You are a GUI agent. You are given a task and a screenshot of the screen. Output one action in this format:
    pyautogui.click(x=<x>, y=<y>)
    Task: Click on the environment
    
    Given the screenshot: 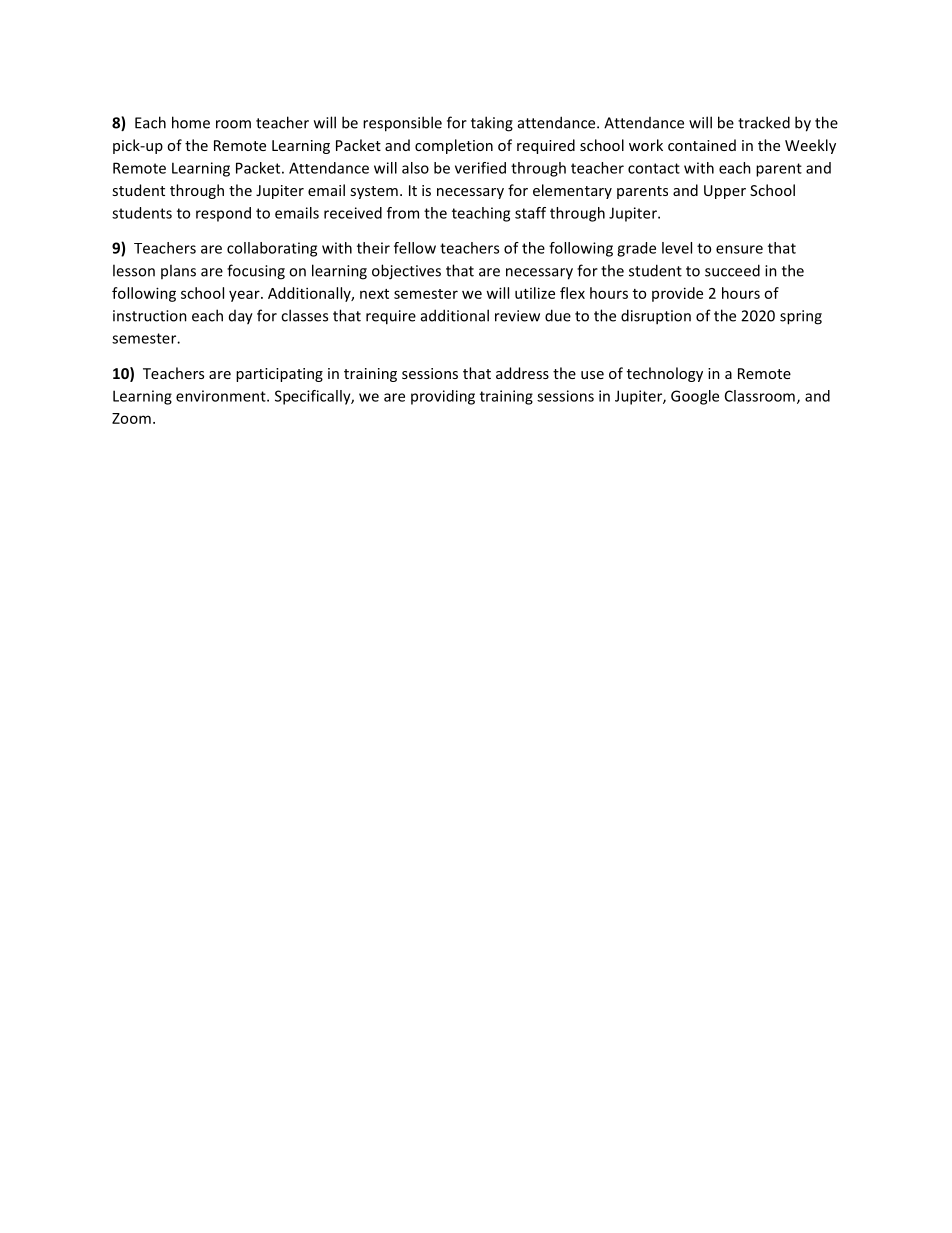 What is the action you would take?
    pyautogui.click(x=222, y=396)
